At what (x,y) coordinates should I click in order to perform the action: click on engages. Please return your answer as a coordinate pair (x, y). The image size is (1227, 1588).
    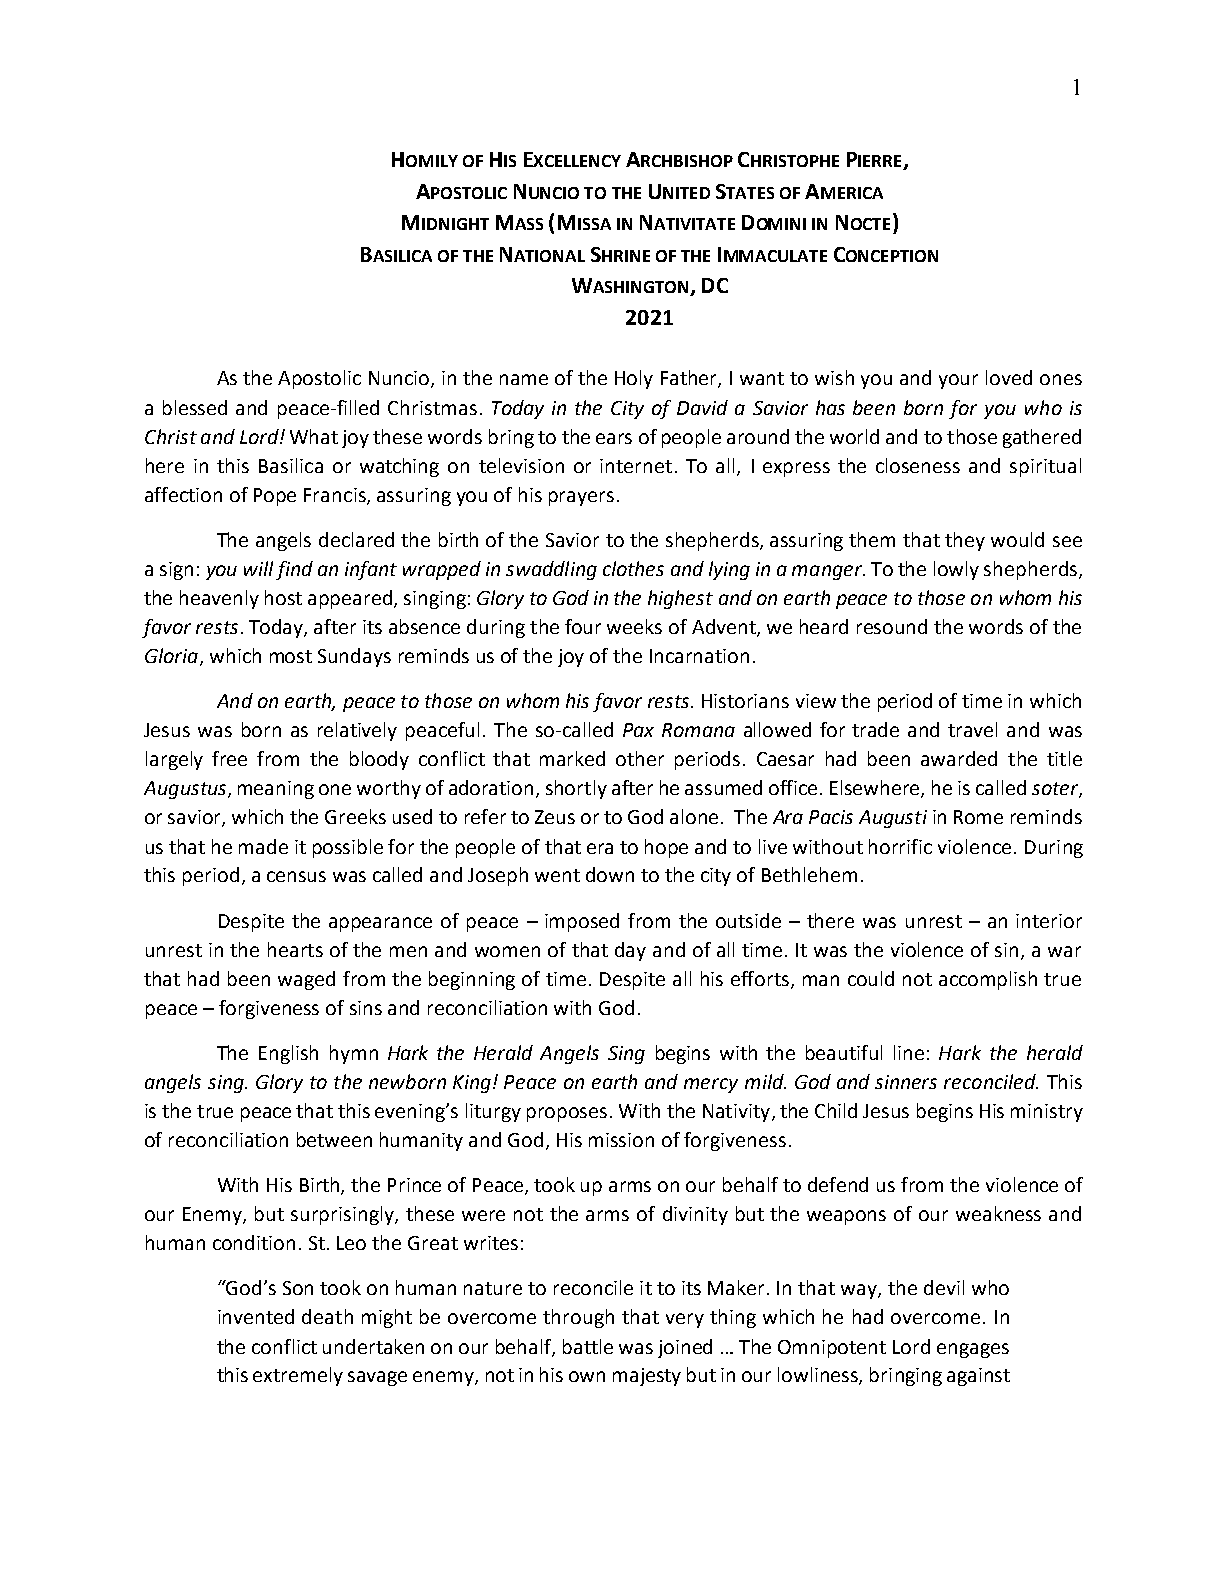
    Looking at the image, I should click on (973, 1350).
